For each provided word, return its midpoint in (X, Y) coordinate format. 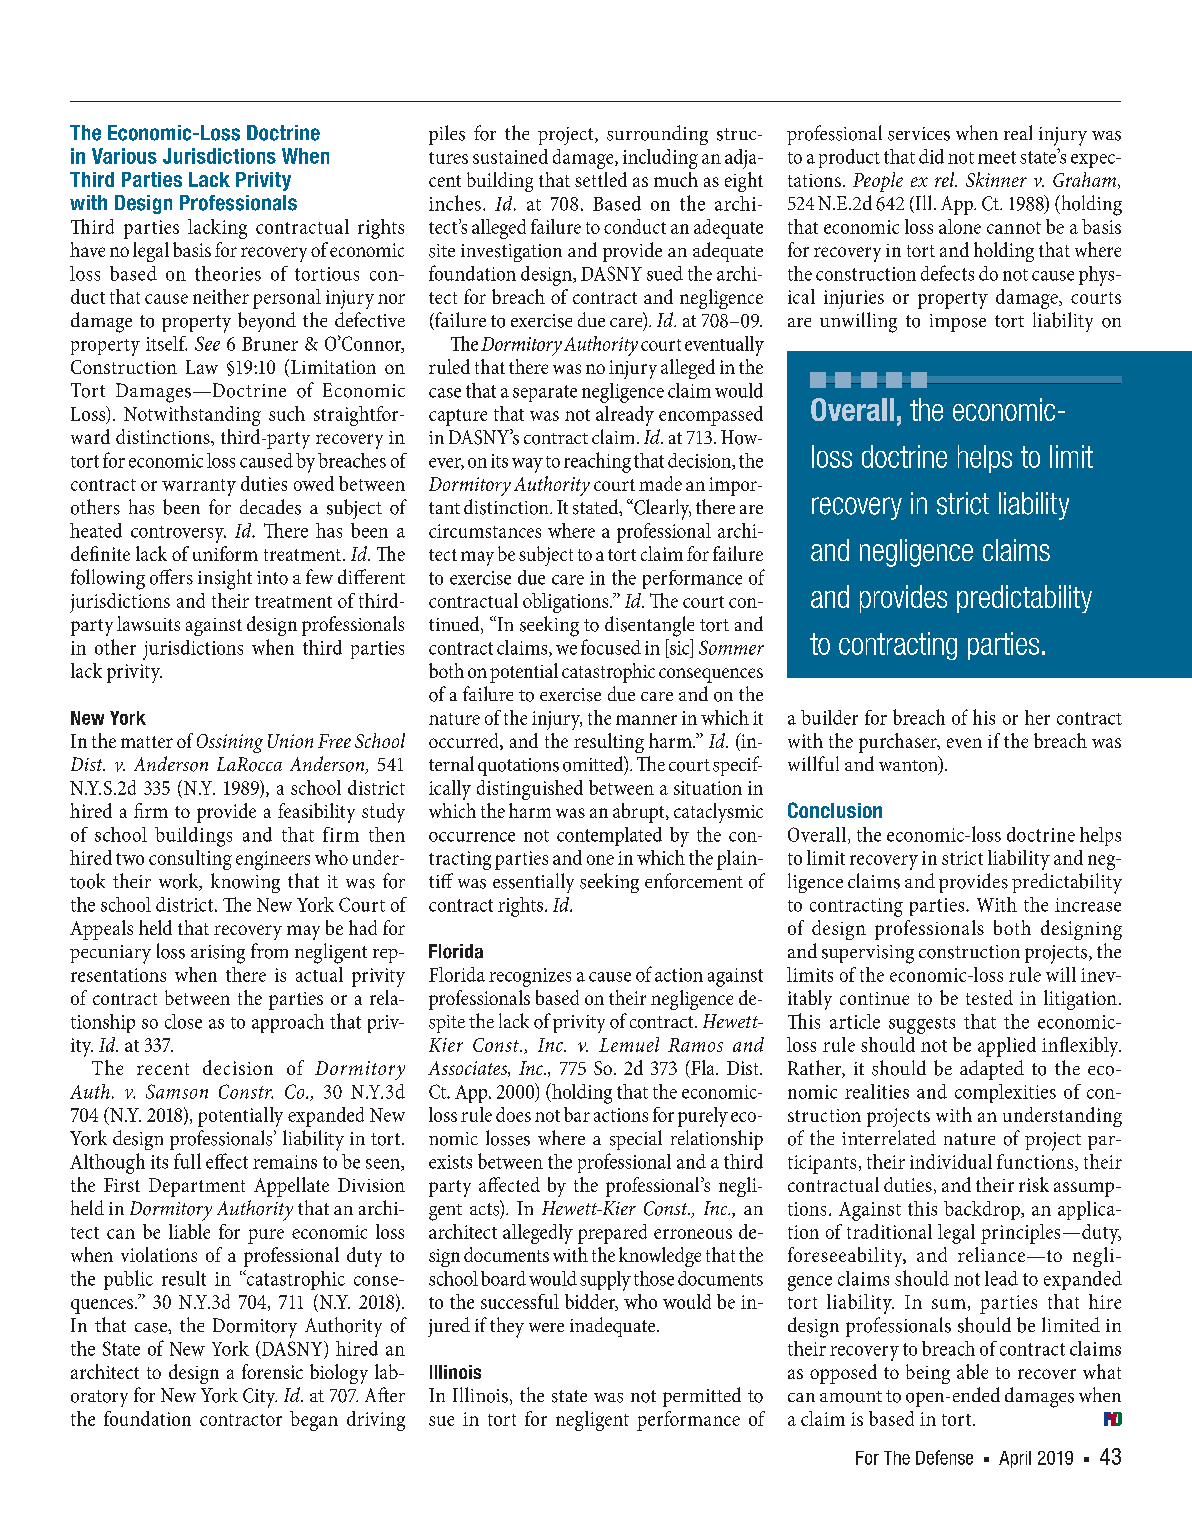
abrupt (640, 813)
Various (124, 156)
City (260, 1398)
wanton (909, 765)
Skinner (996, 179)
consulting (190, 860)
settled (601, 179)
